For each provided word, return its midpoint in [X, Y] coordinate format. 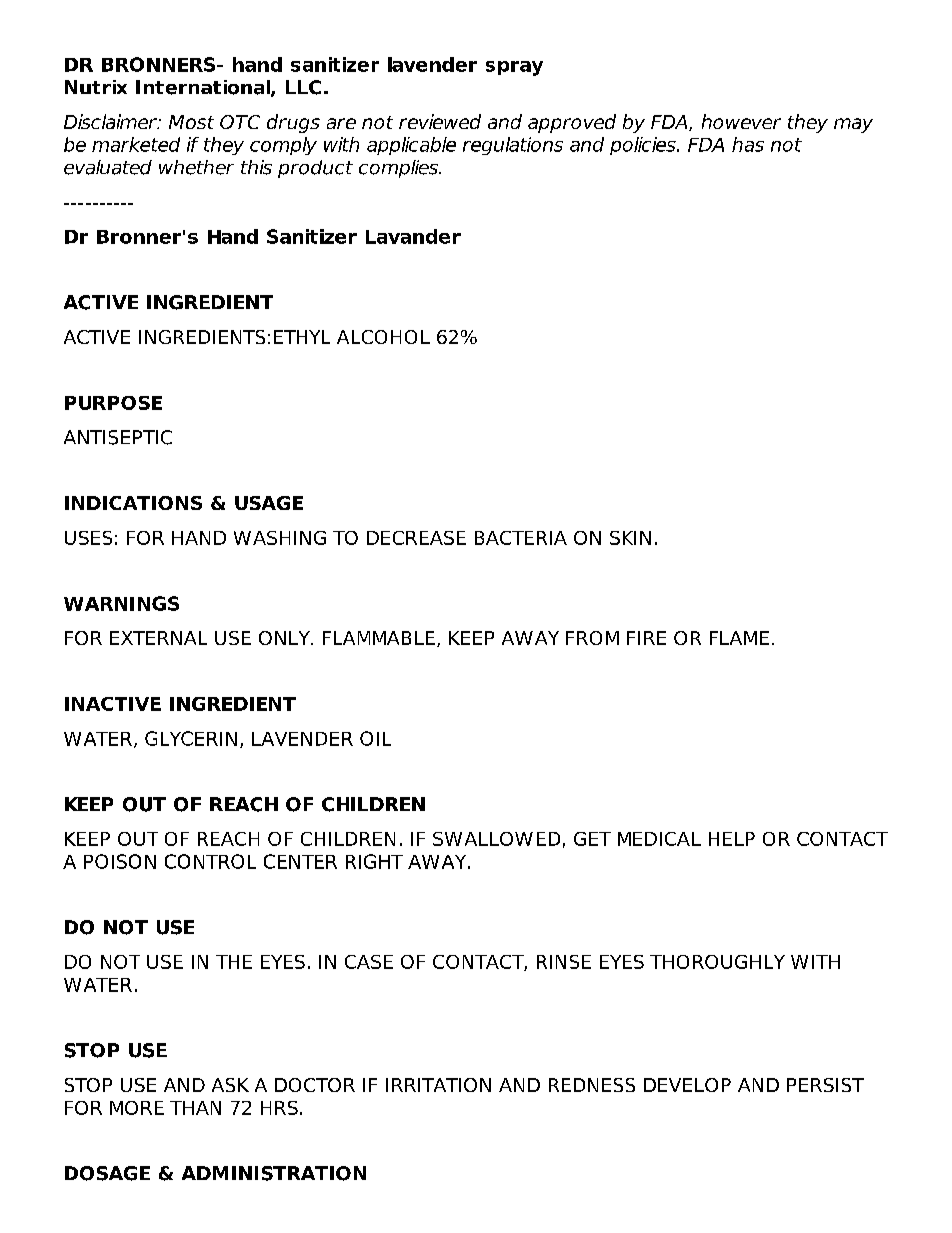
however [741, 121]
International [204, 88]
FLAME [739, 638]
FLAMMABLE [379, 638]
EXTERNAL [158, 638]
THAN [195, 1108]
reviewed [440, 121]
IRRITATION [438, 1085]
